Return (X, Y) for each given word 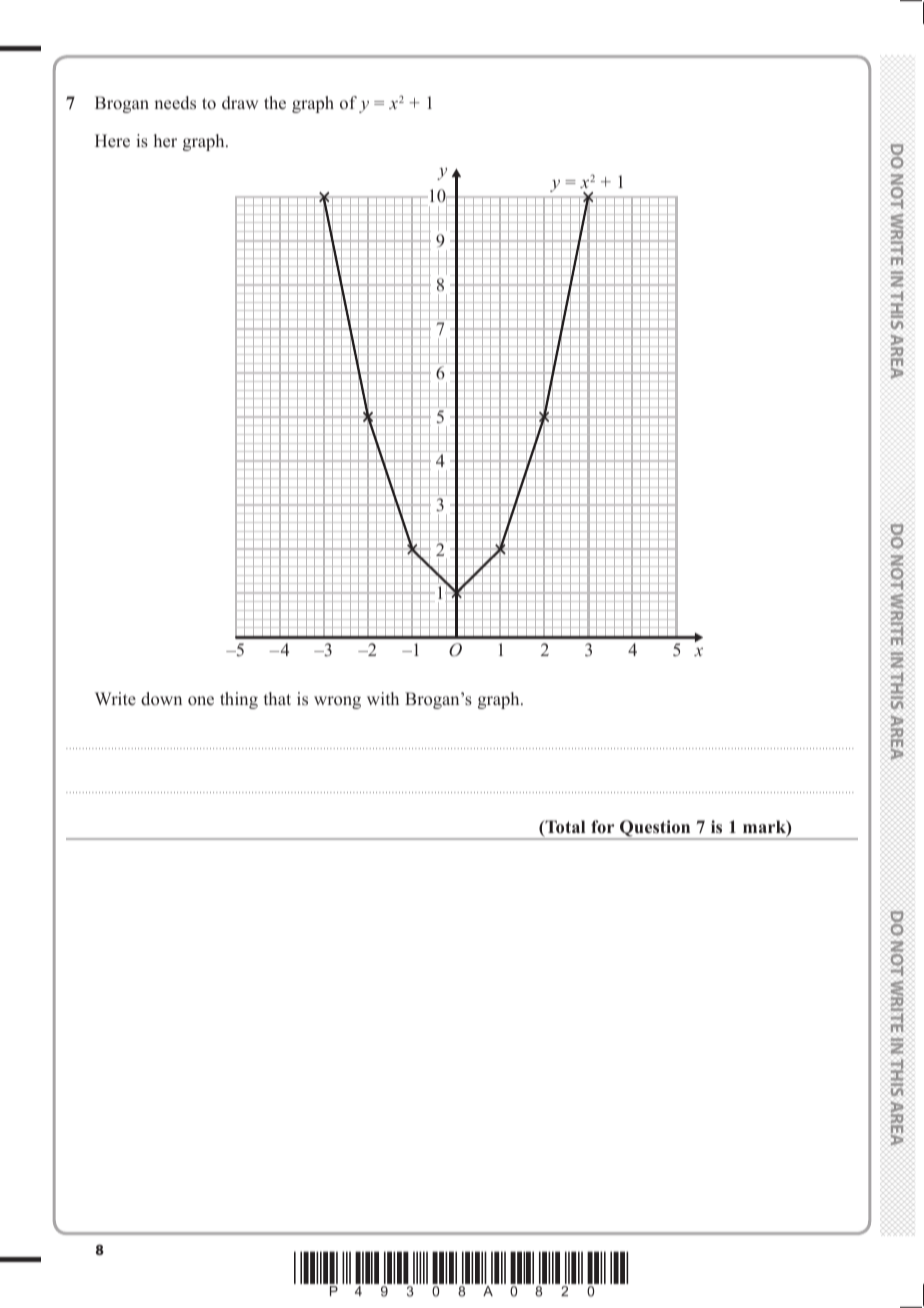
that (277, 698)
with (383, 698)
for (602, 827)
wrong (337, 702)
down (161, 698)
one (201, 701)
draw (240, 103)
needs (175, 103)
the (275, 103)
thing (239, 700)
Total (564, 828)
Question (655, 830)
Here (112, 141)
